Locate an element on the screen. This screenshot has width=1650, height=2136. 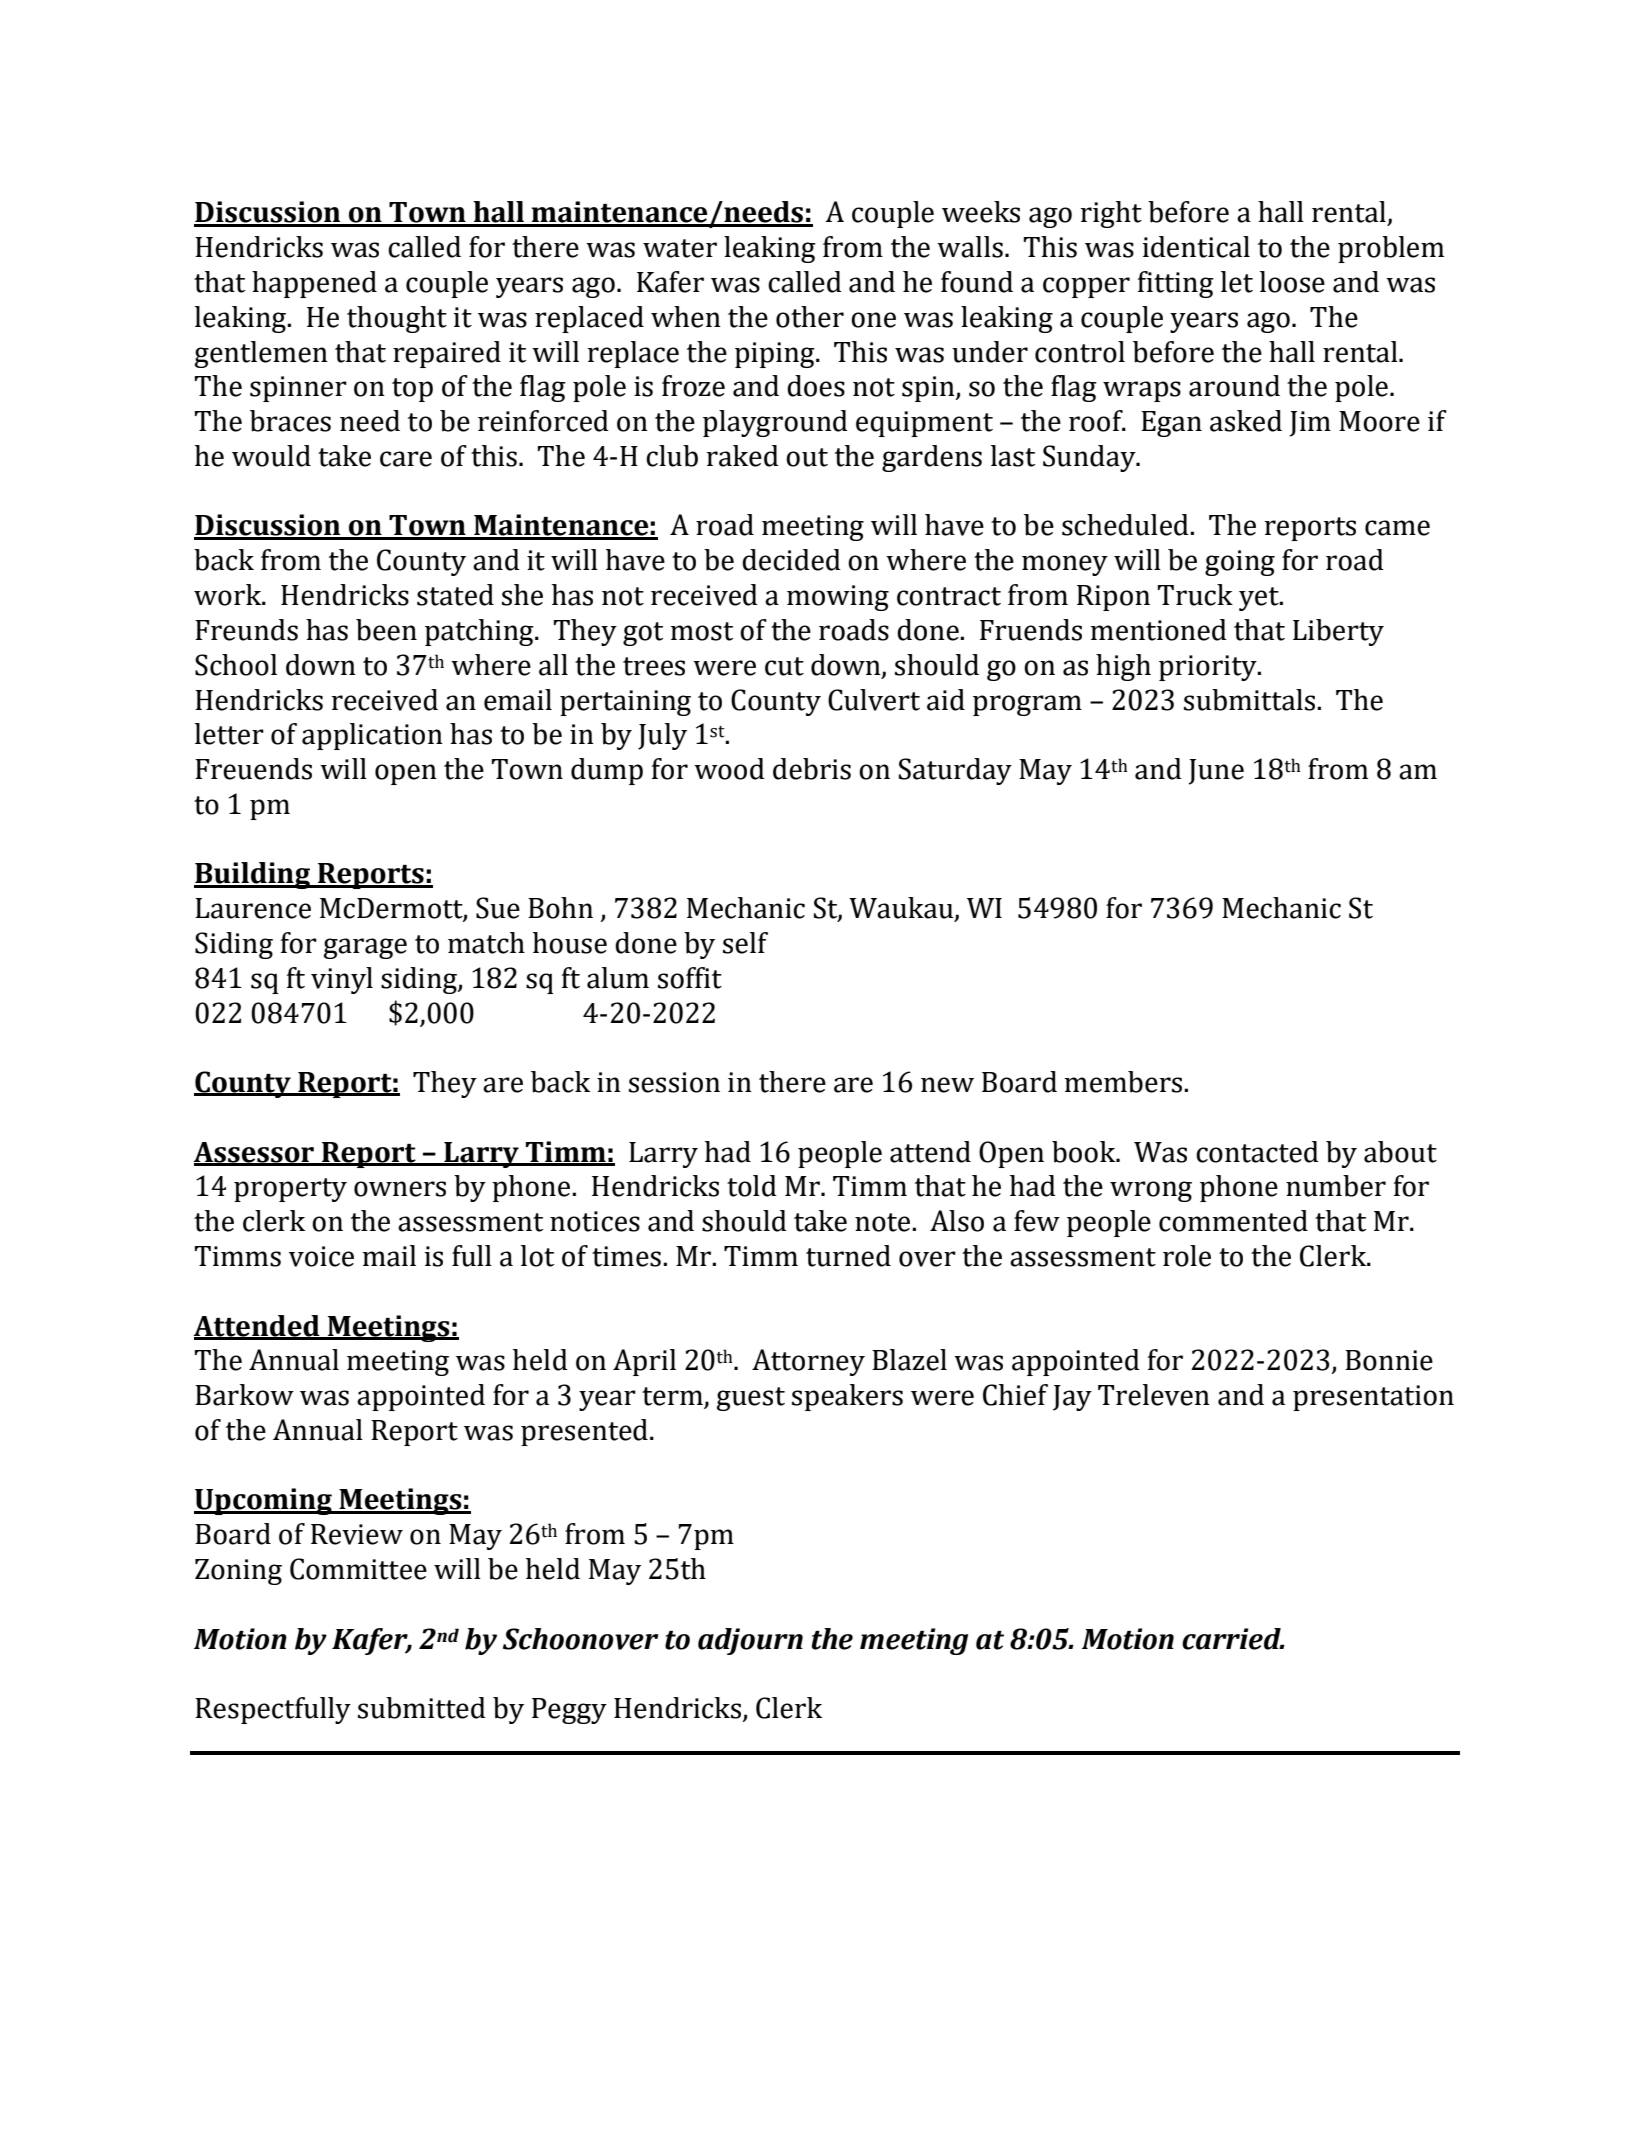
presentation is located at coordinates (1373, 1398).
